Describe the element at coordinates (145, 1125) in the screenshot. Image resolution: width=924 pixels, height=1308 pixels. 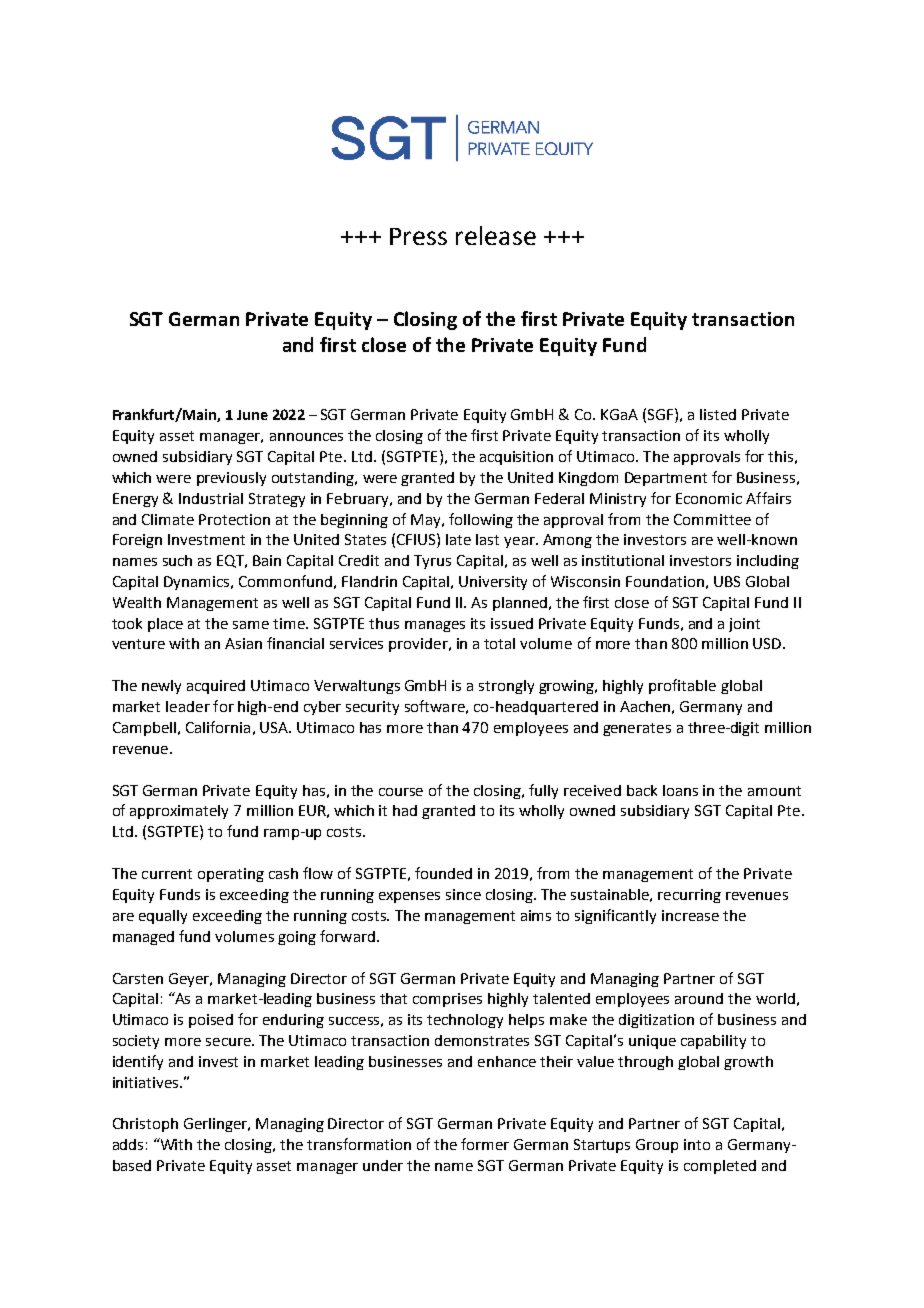
I see `Christoph` at that location.
